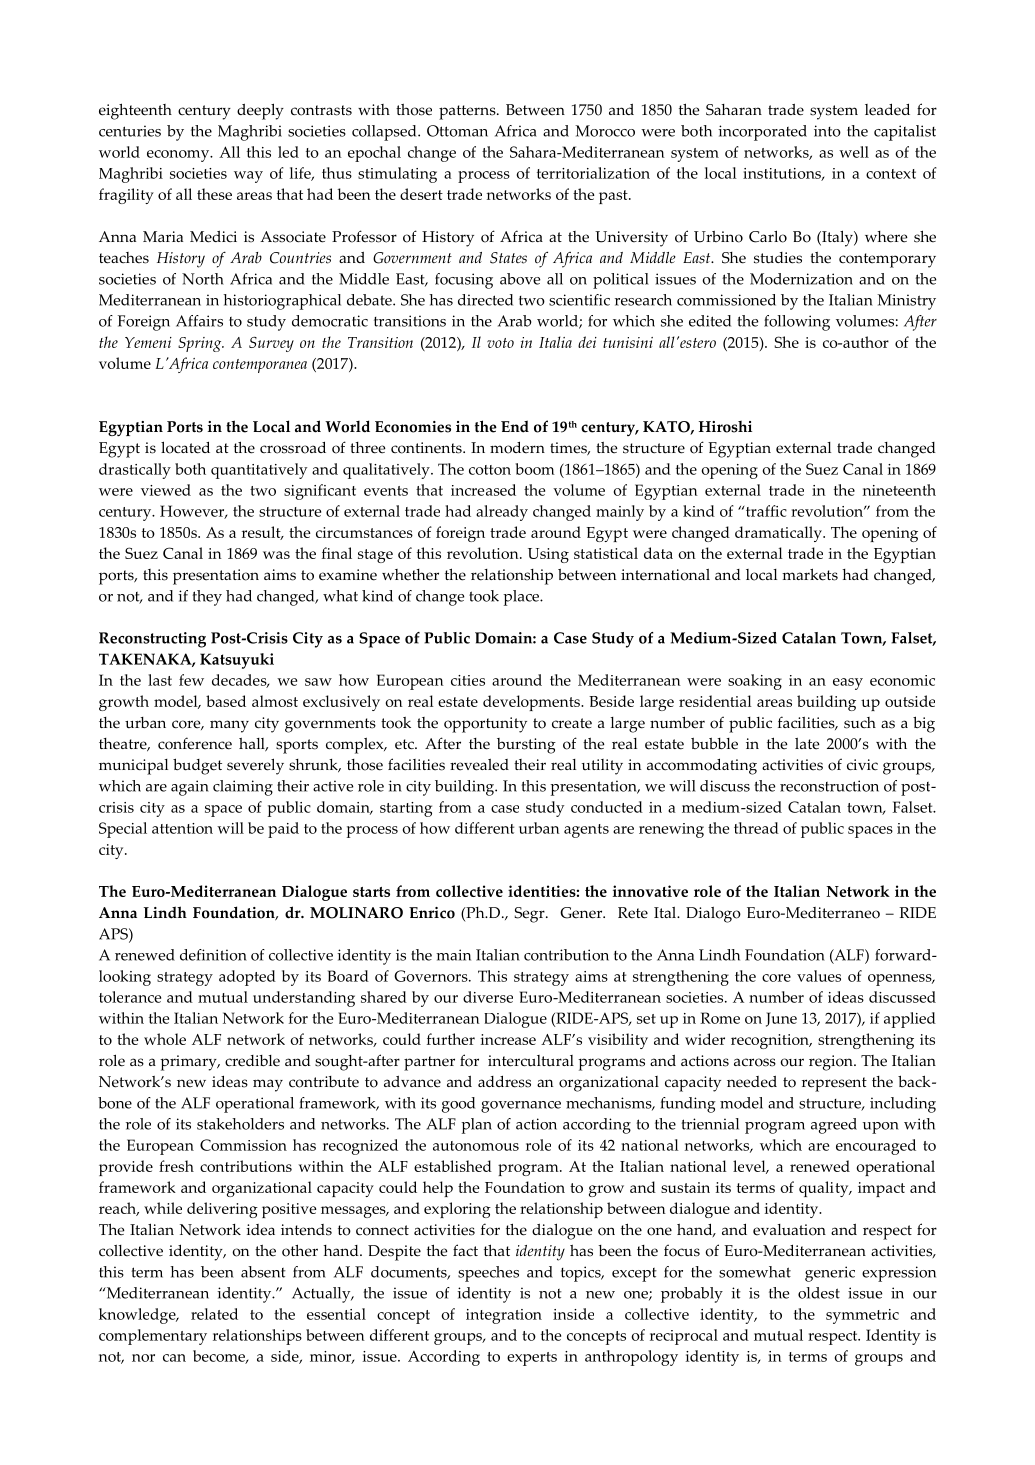  I want to click on Ottoman, so click(457, 131).
